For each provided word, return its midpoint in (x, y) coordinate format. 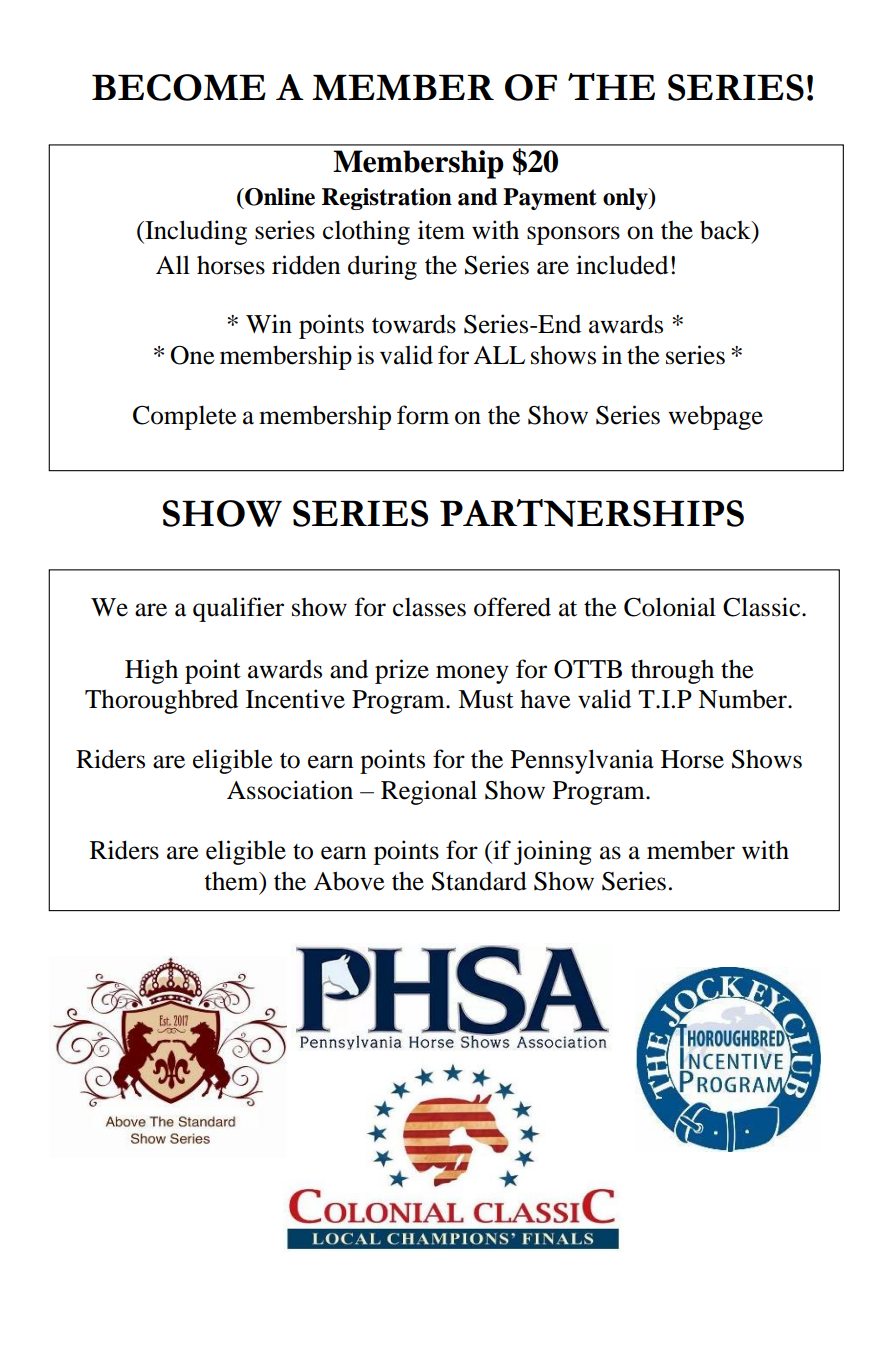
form (423, 415)
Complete (185, 417)
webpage (715, 418)
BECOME (179, 87)
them (232, 882)
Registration (387, 199)
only (626, 199)
